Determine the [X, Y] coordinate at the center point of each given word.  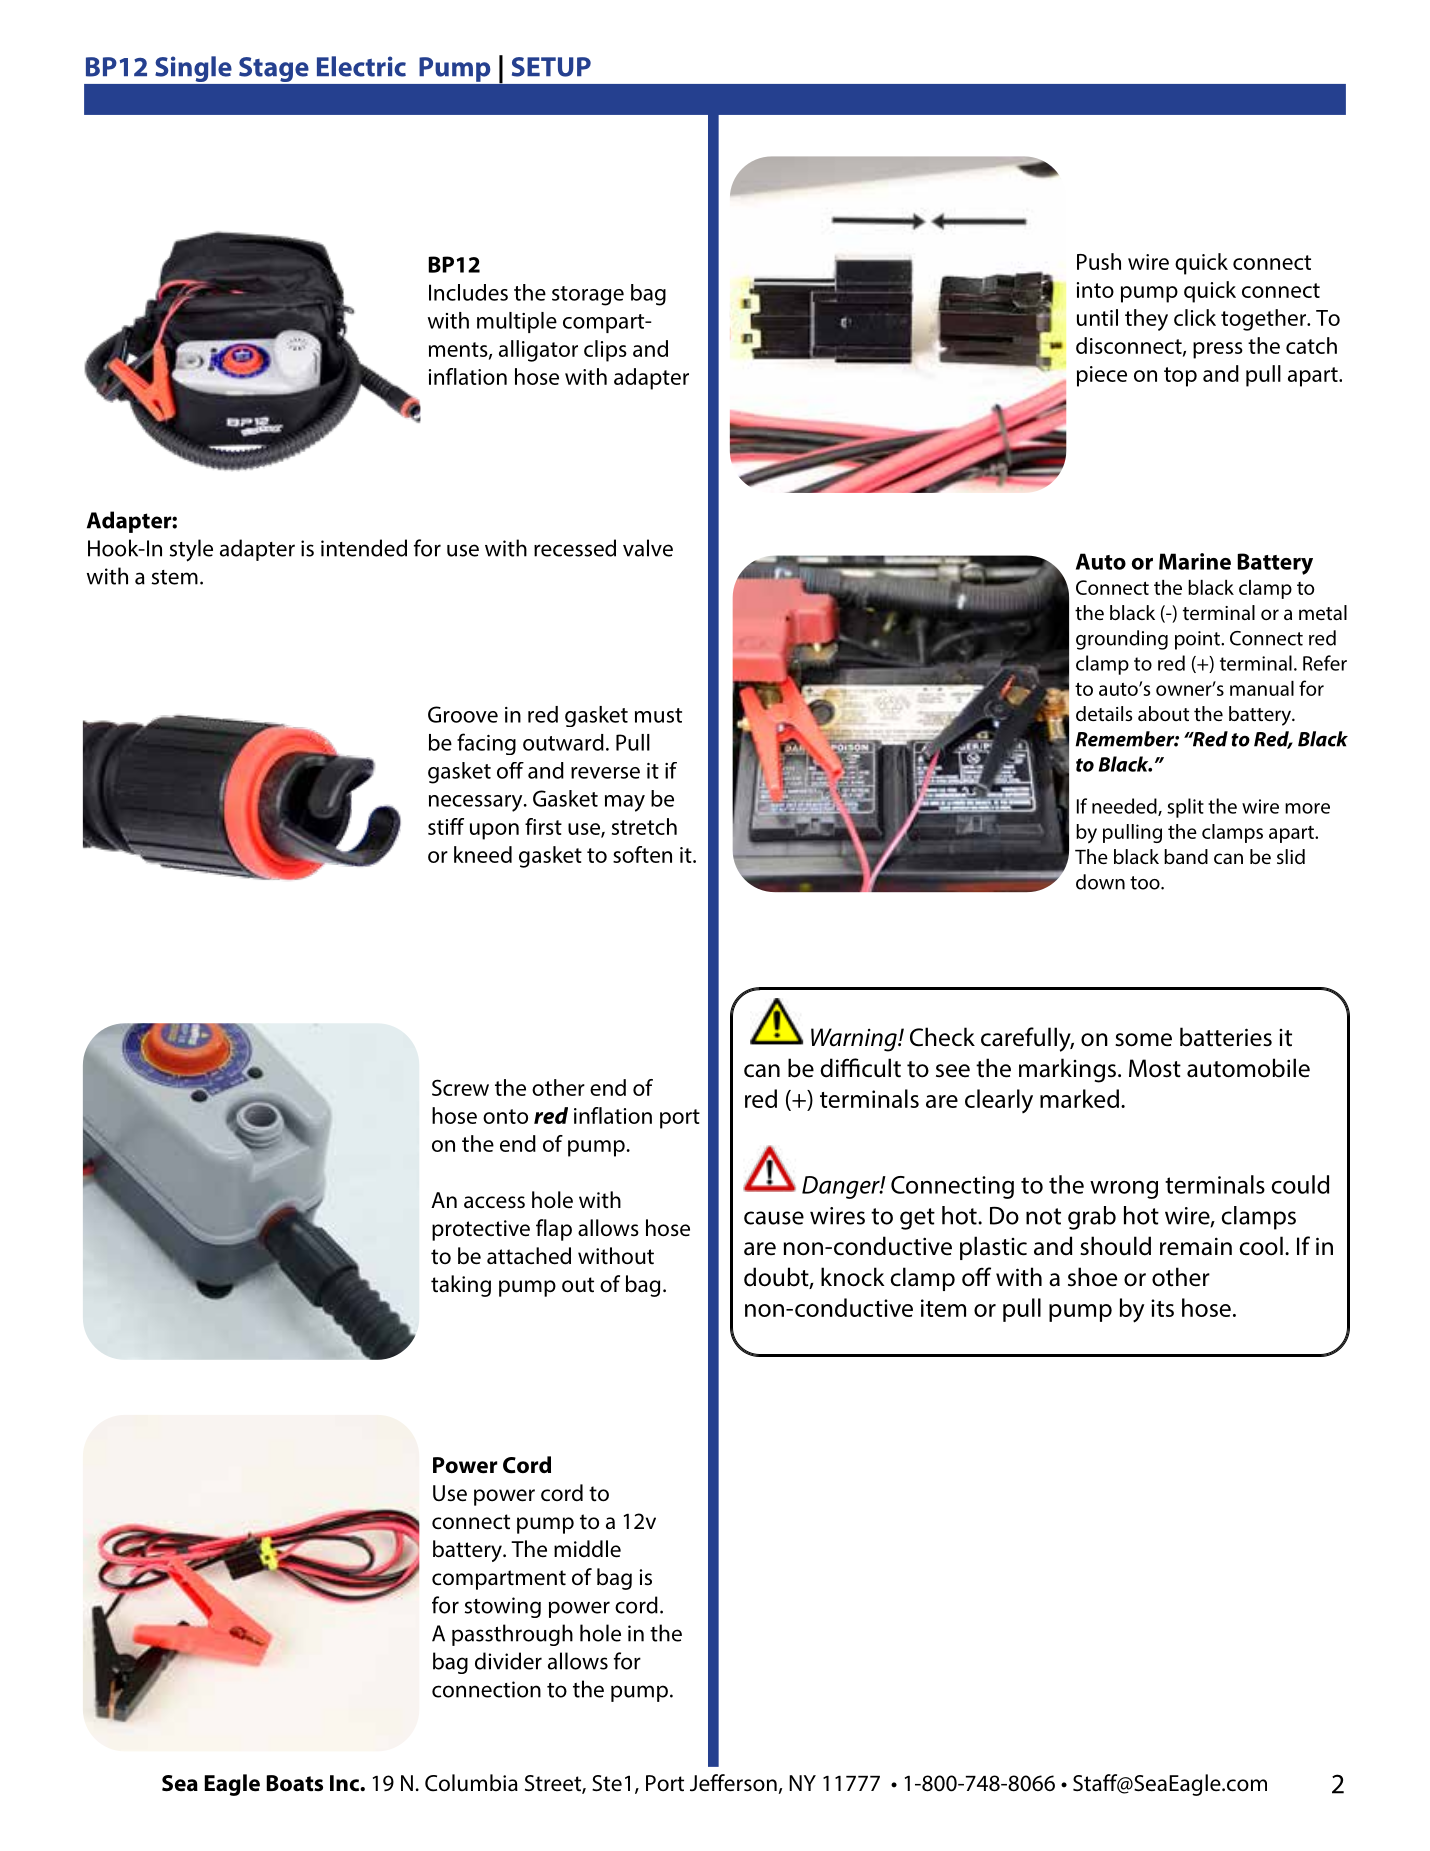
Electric [361, 66]
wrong [1124, 1190]
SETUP [551, 67]
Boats [294, 1783]
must [658, 715]
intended [364, 548]
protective [481, 1230]
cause [774, 1218]
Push [1099, 261]
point [1198, 640]
